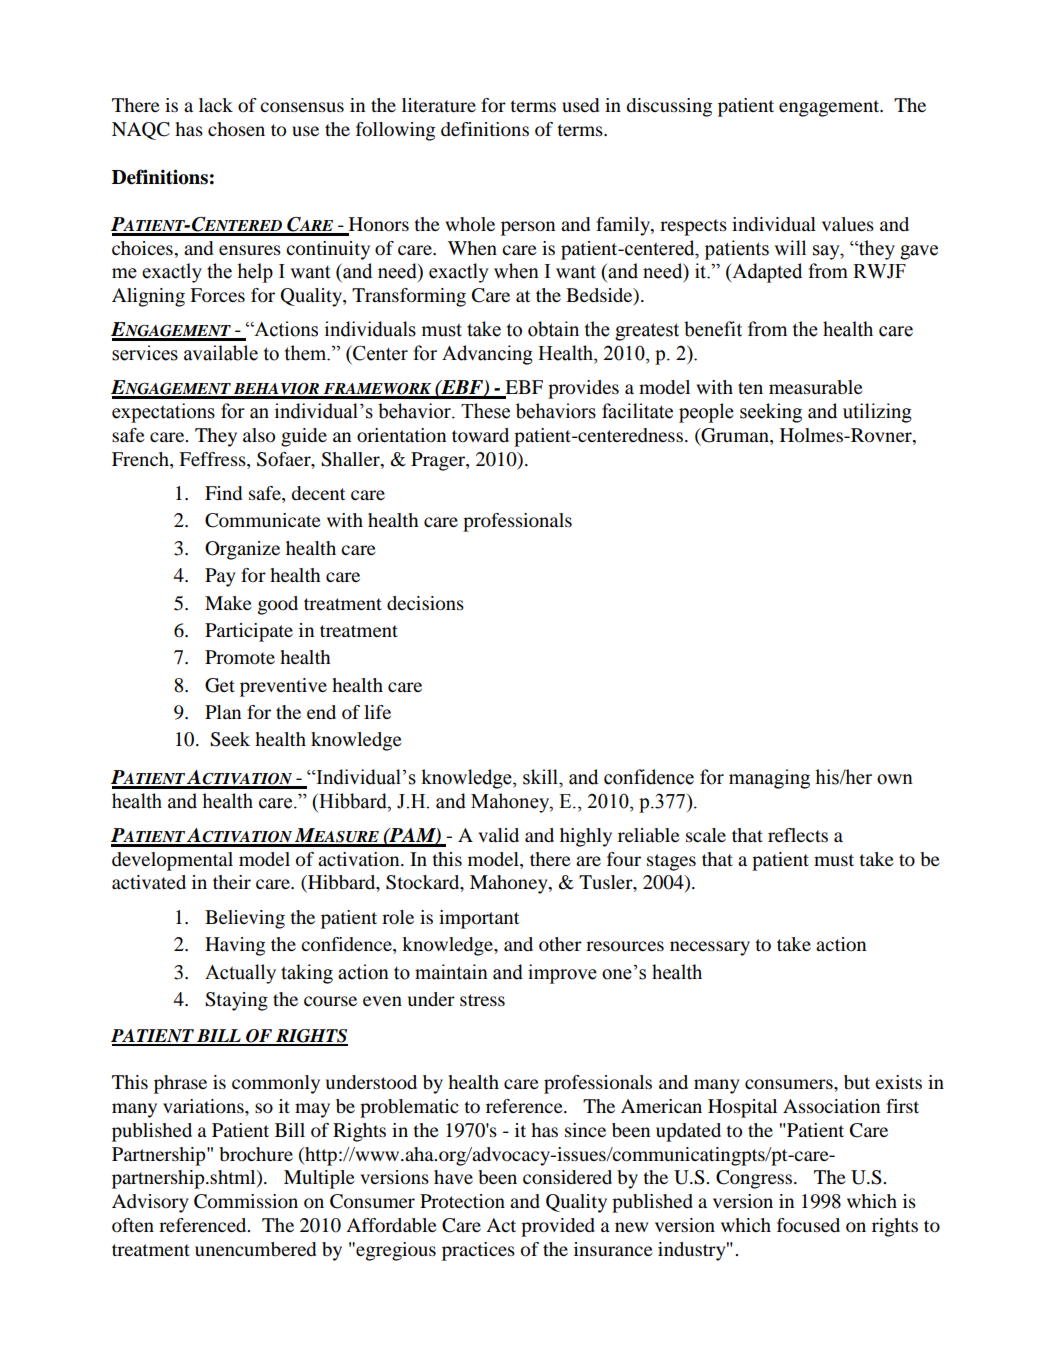 This image has height=1366, width=1056. Describe the element at coordinates (246, 1201) in the image. I see `Commission` at that location.
